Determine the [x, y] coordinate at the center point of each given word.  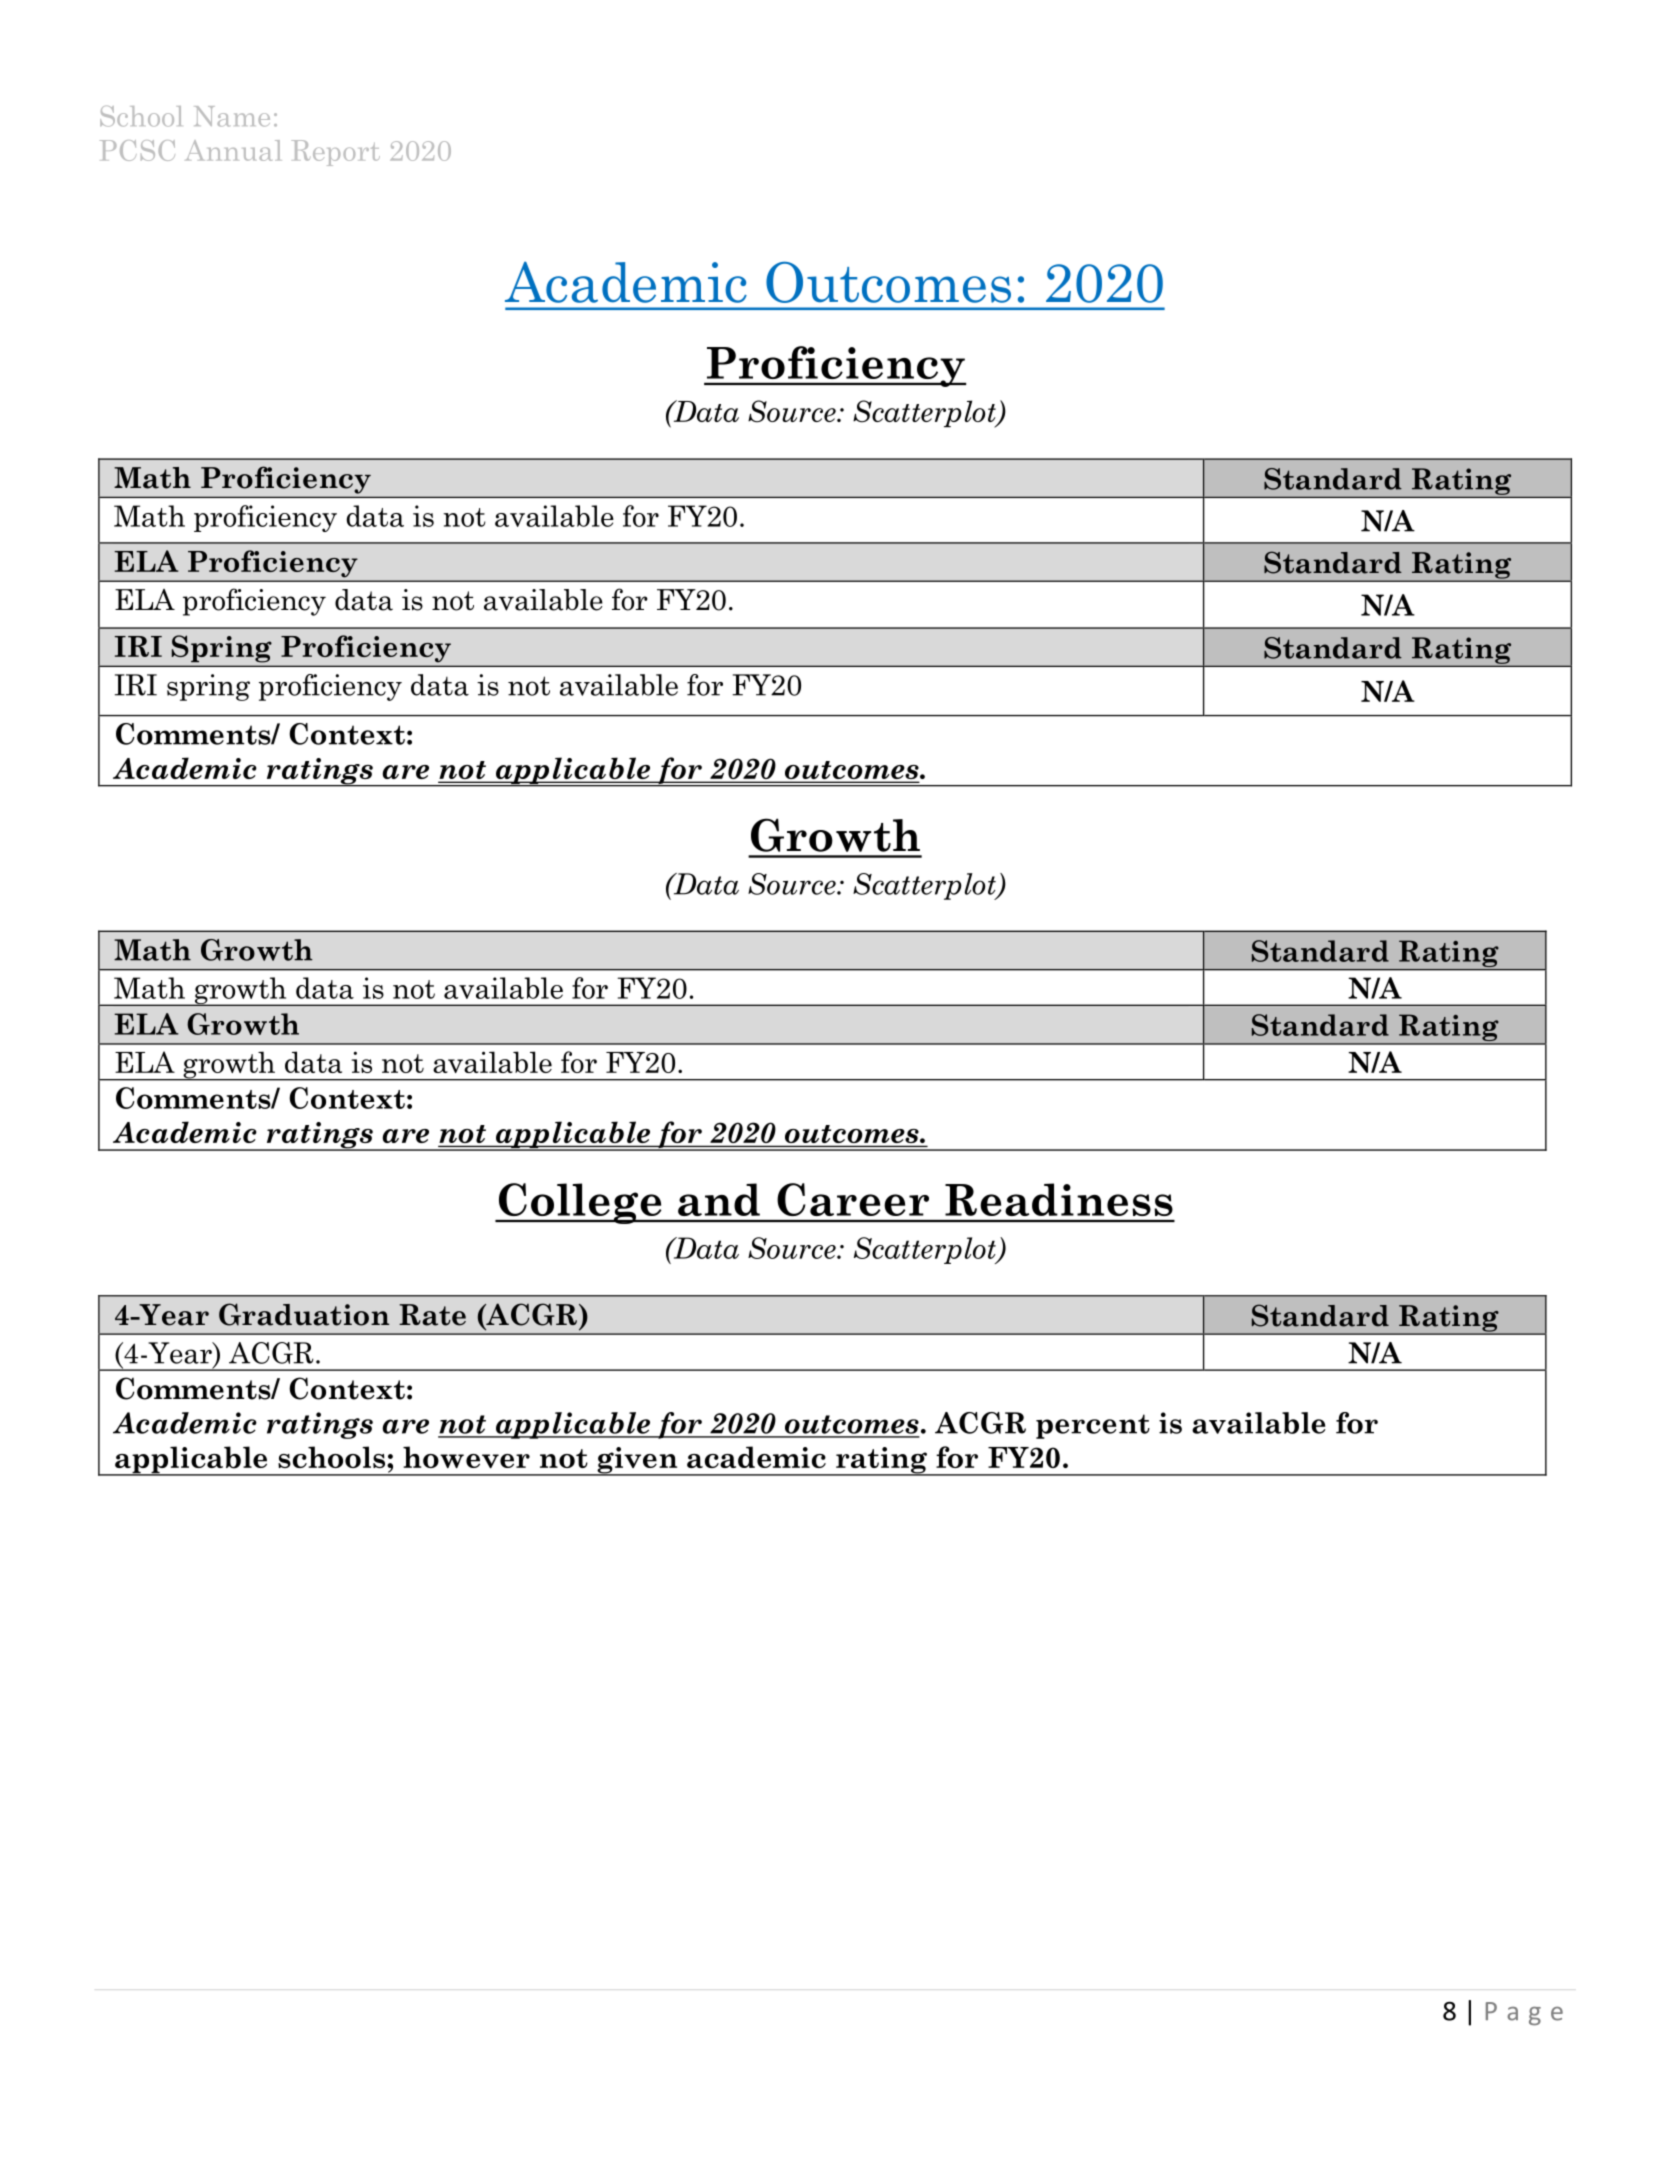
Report [335, 153]
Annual [233, 150]
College [580, 1203]
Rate [432, 1315]
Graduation [304, 1314]
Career [853, 1199]
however [466, 1457]
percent [1093, 1426]
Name [232, 116]
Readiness [1059, 1199]
